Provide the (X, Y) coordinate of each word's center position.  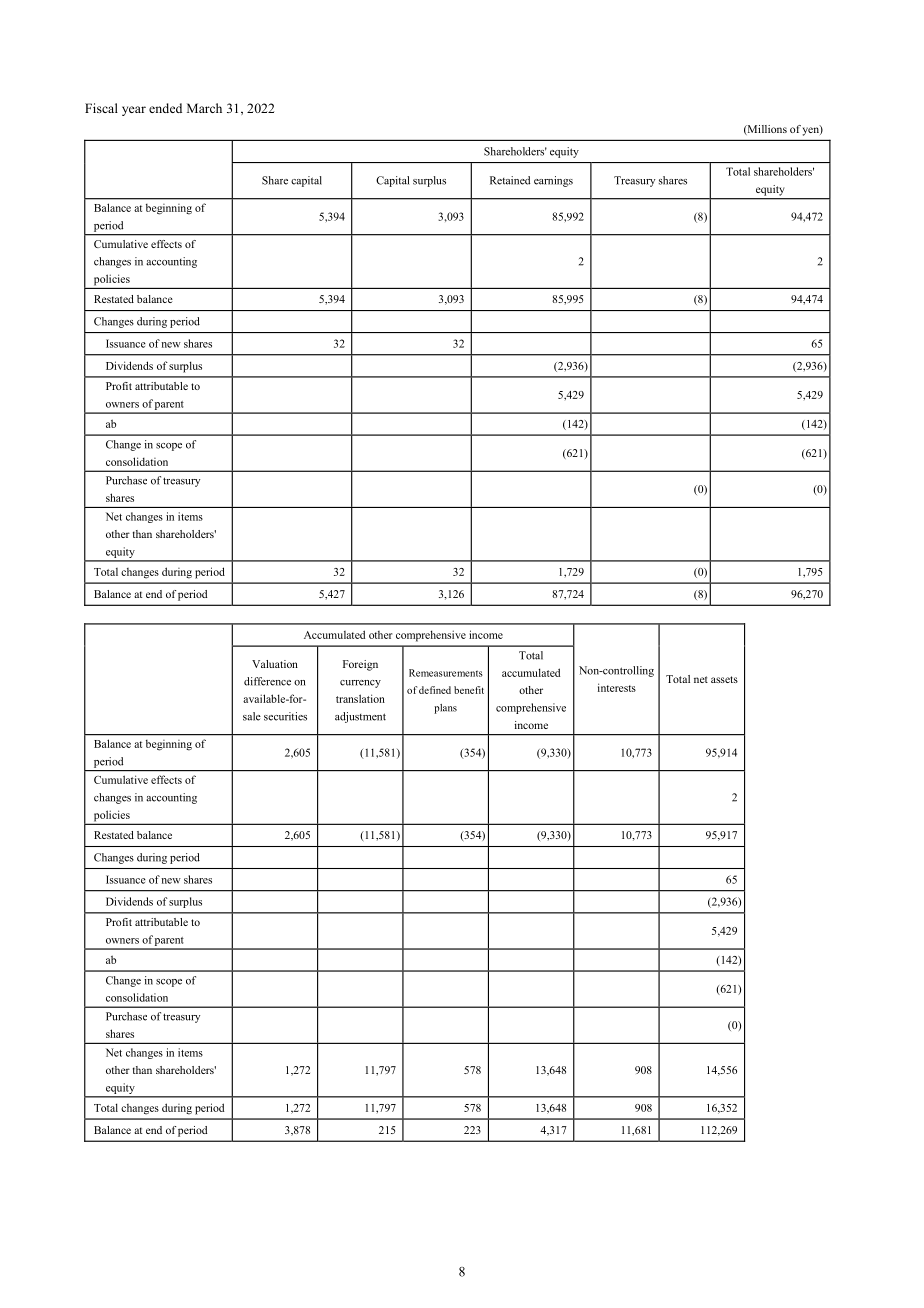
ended (165, 108)
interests (617, 687)
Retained (510, 180)
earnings (553, 181)
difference (267, 681)
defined (435, 690)
